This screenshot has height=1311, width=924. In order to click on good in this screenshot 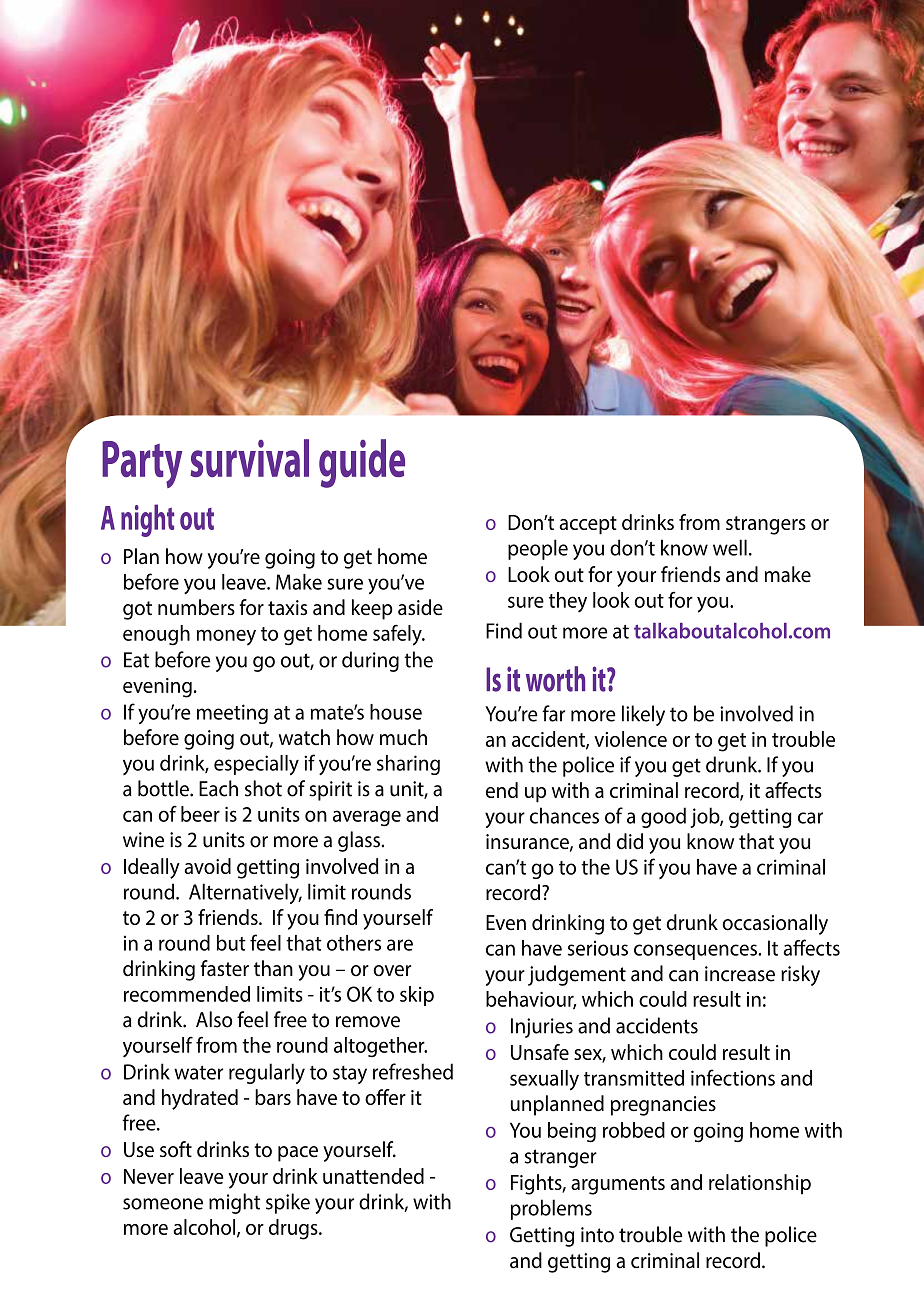, I will do `click(663, 817)`.
